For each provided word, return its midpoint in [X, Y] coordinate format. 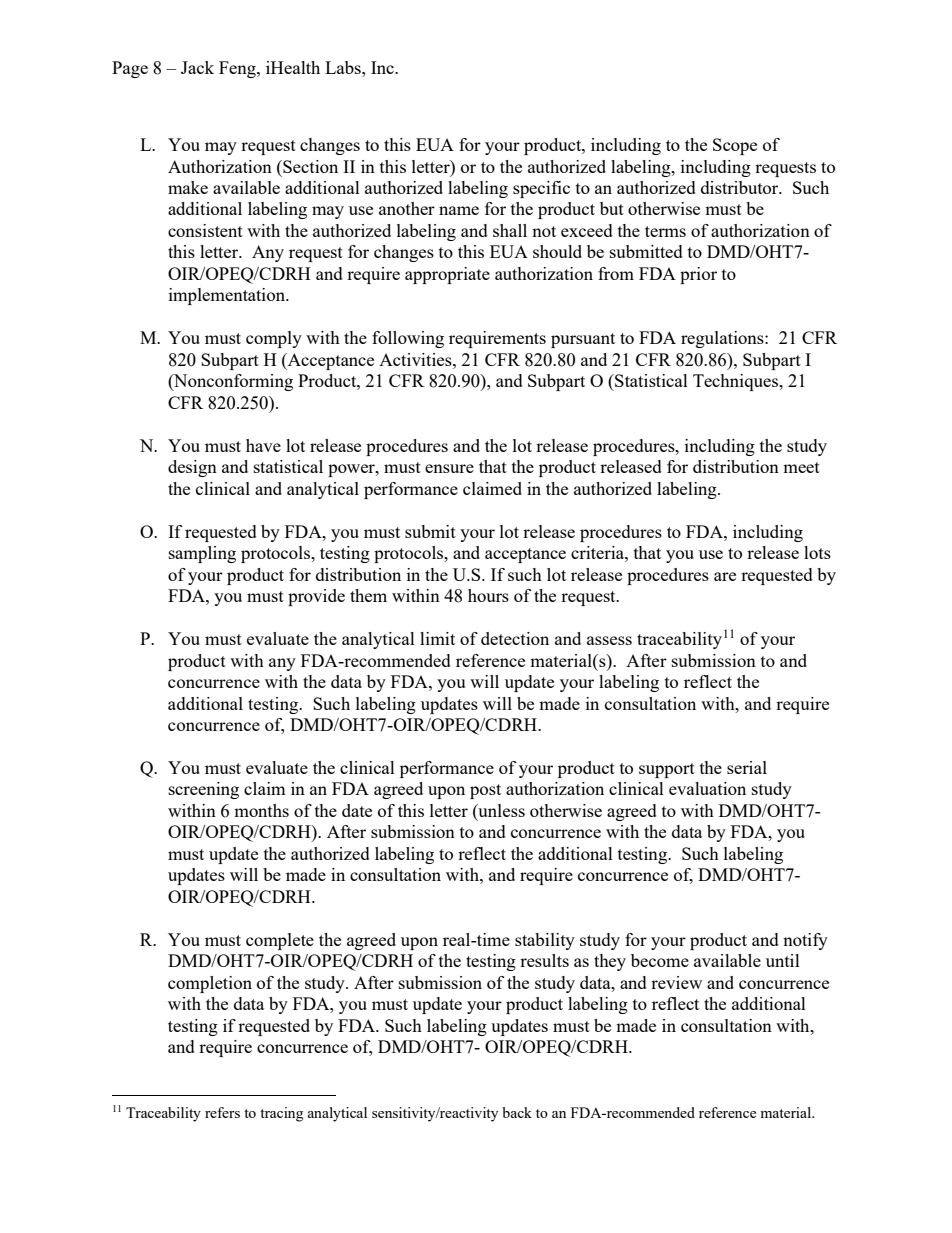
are [725, 576]
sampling [202, 554]
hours [488, 595]
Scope [735, 146]
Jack [197, 67]
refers [222, 1112]
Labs [344, 67]
